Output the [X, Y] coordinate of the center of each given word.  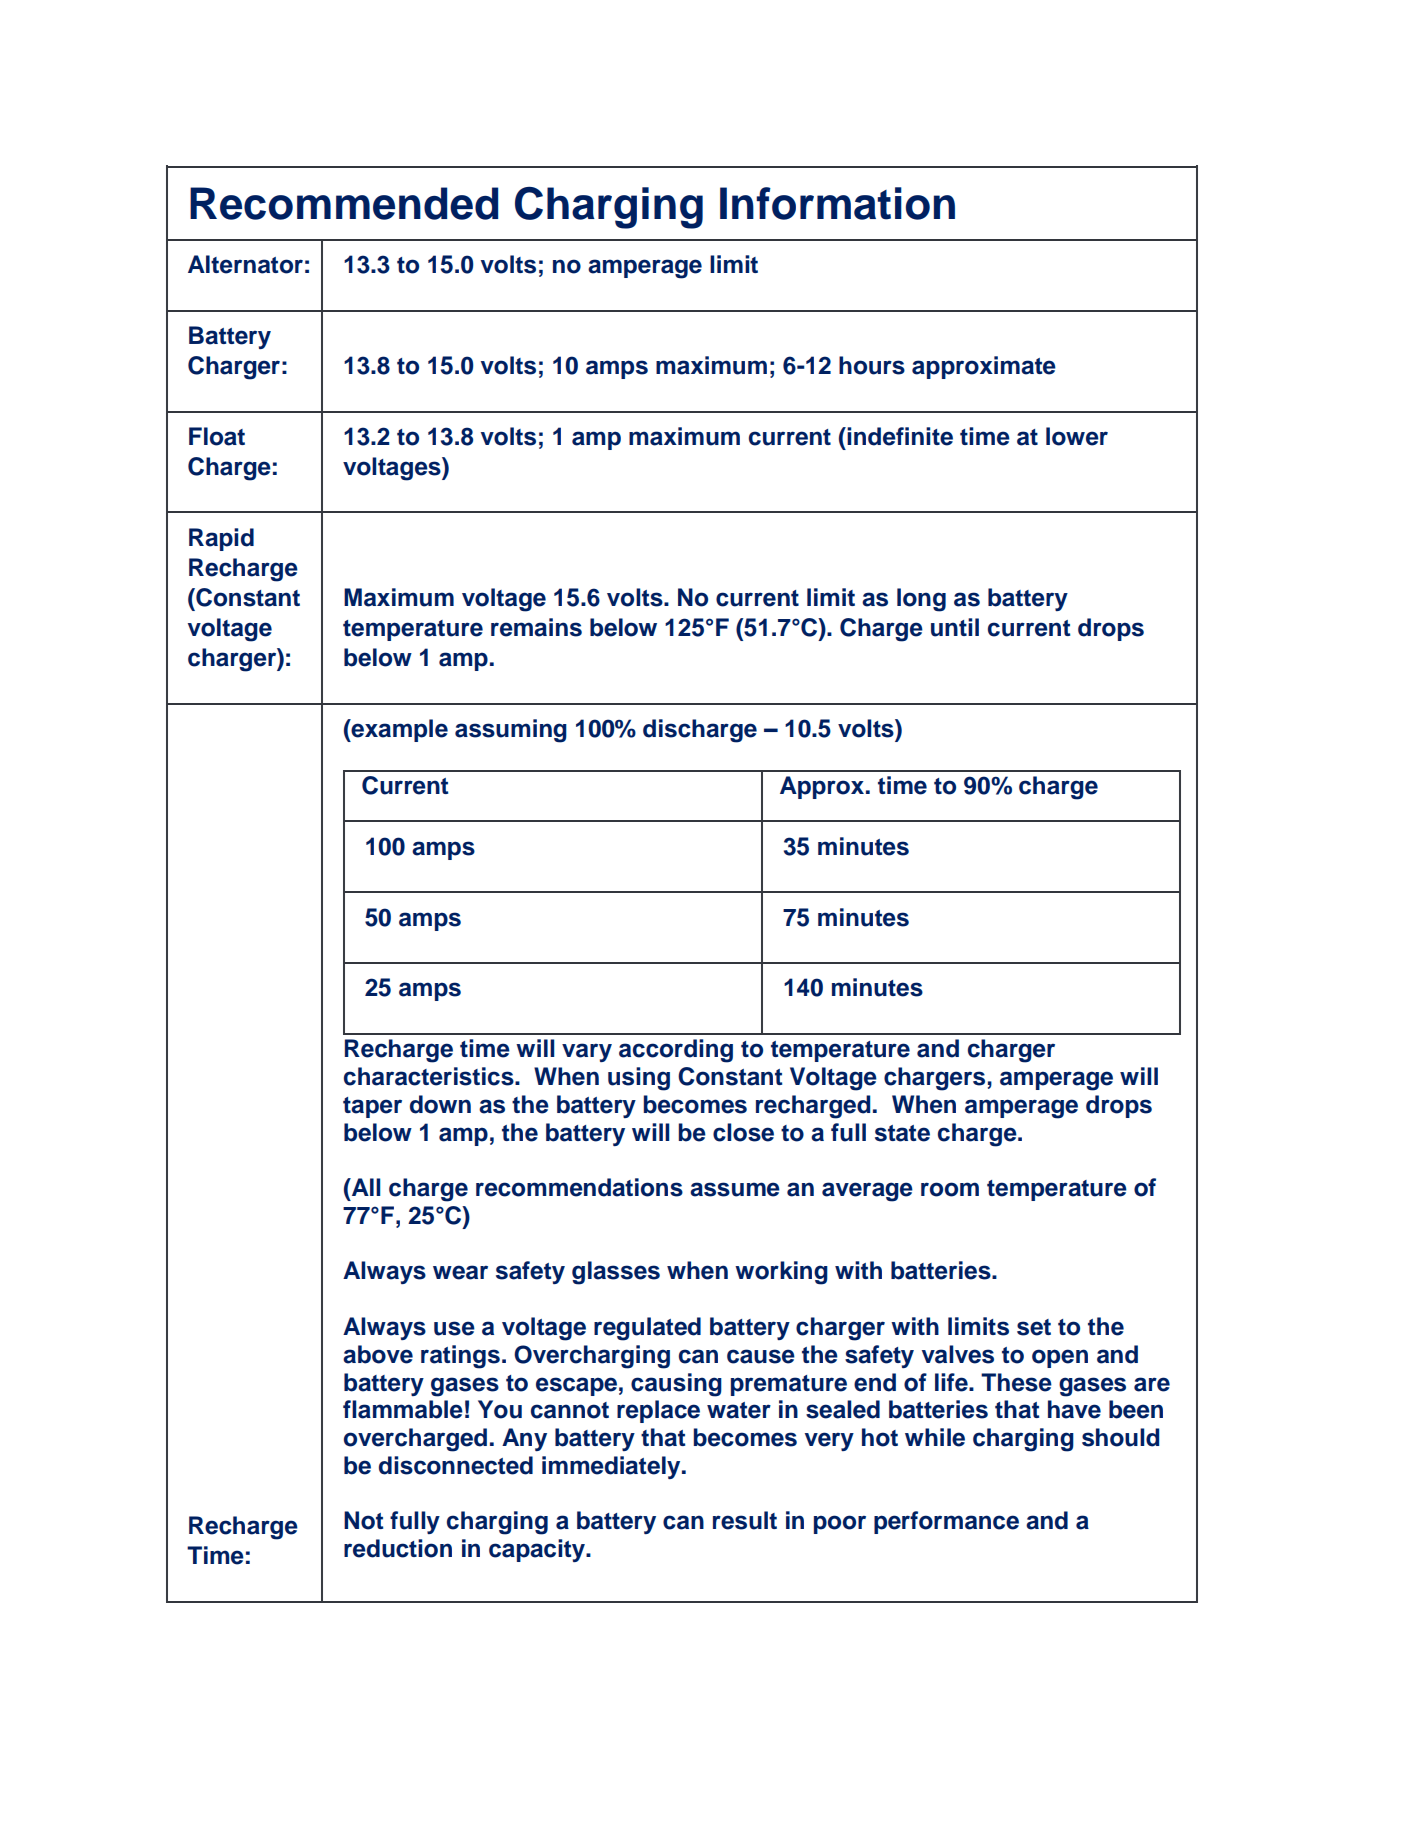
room [950, 1189]
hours [872, 365]
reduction [398, 1548]
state [902, 1133]
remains [536, 627]
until [955, 627]
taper [372, 1107]
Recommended [344, 203]
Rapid [221, 539]
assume [735, 1189]
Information [837, 203]
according [676, 1051]
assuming [511, 731]
